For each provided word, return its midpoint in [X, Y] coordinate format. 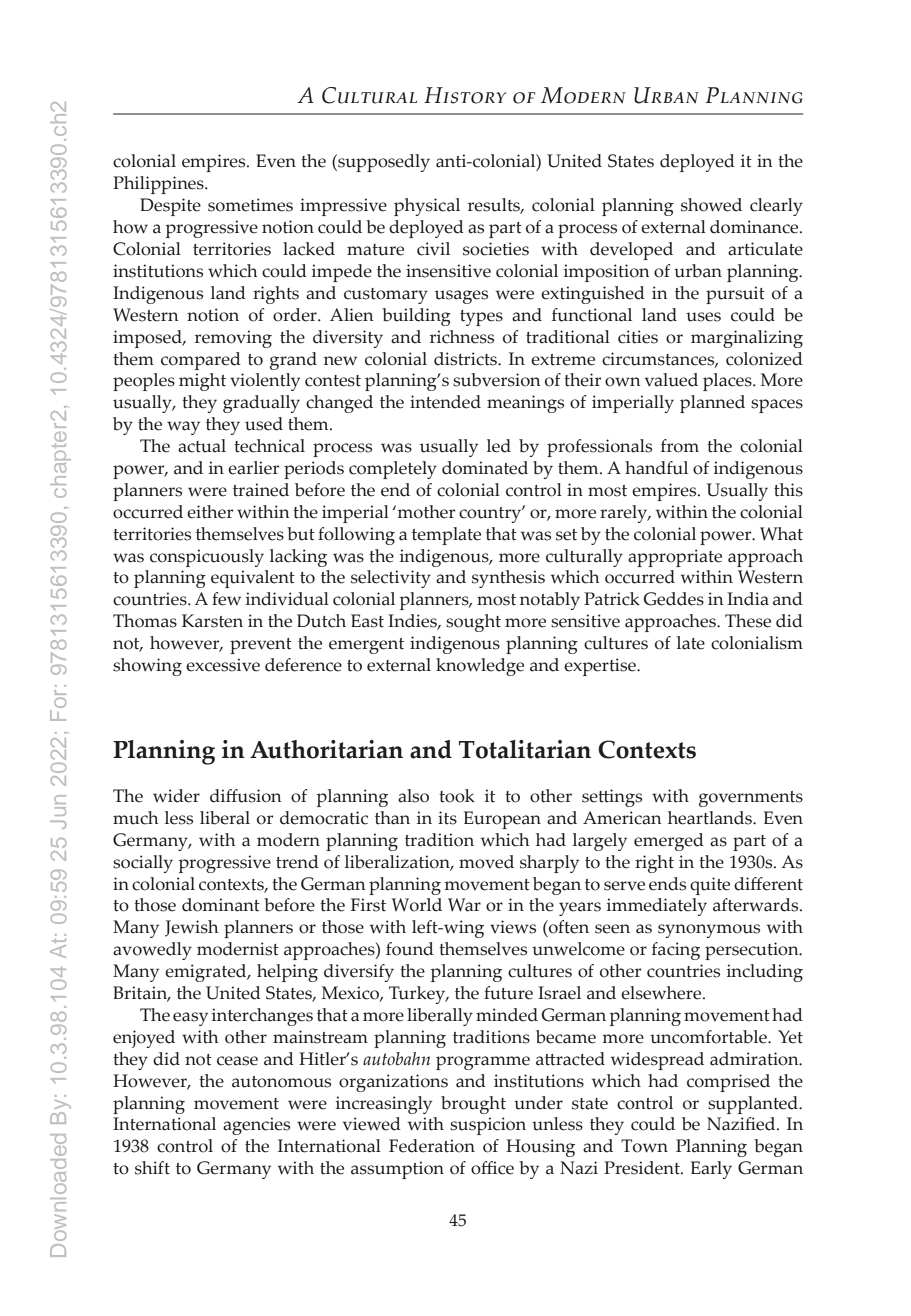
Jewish [192, 928]
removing [233, 339]
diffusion [246, 796]
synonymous [709, 931]
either [210, 512]
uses [703, 317]
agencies [256, 1126]
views [513, 927]
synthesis [508, 579]
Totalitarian [524, 749]
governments [751, 799]
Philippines [159, 185]
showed [711, 205]
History [465, 95]
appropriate [675, 558]
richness [462, 337]
